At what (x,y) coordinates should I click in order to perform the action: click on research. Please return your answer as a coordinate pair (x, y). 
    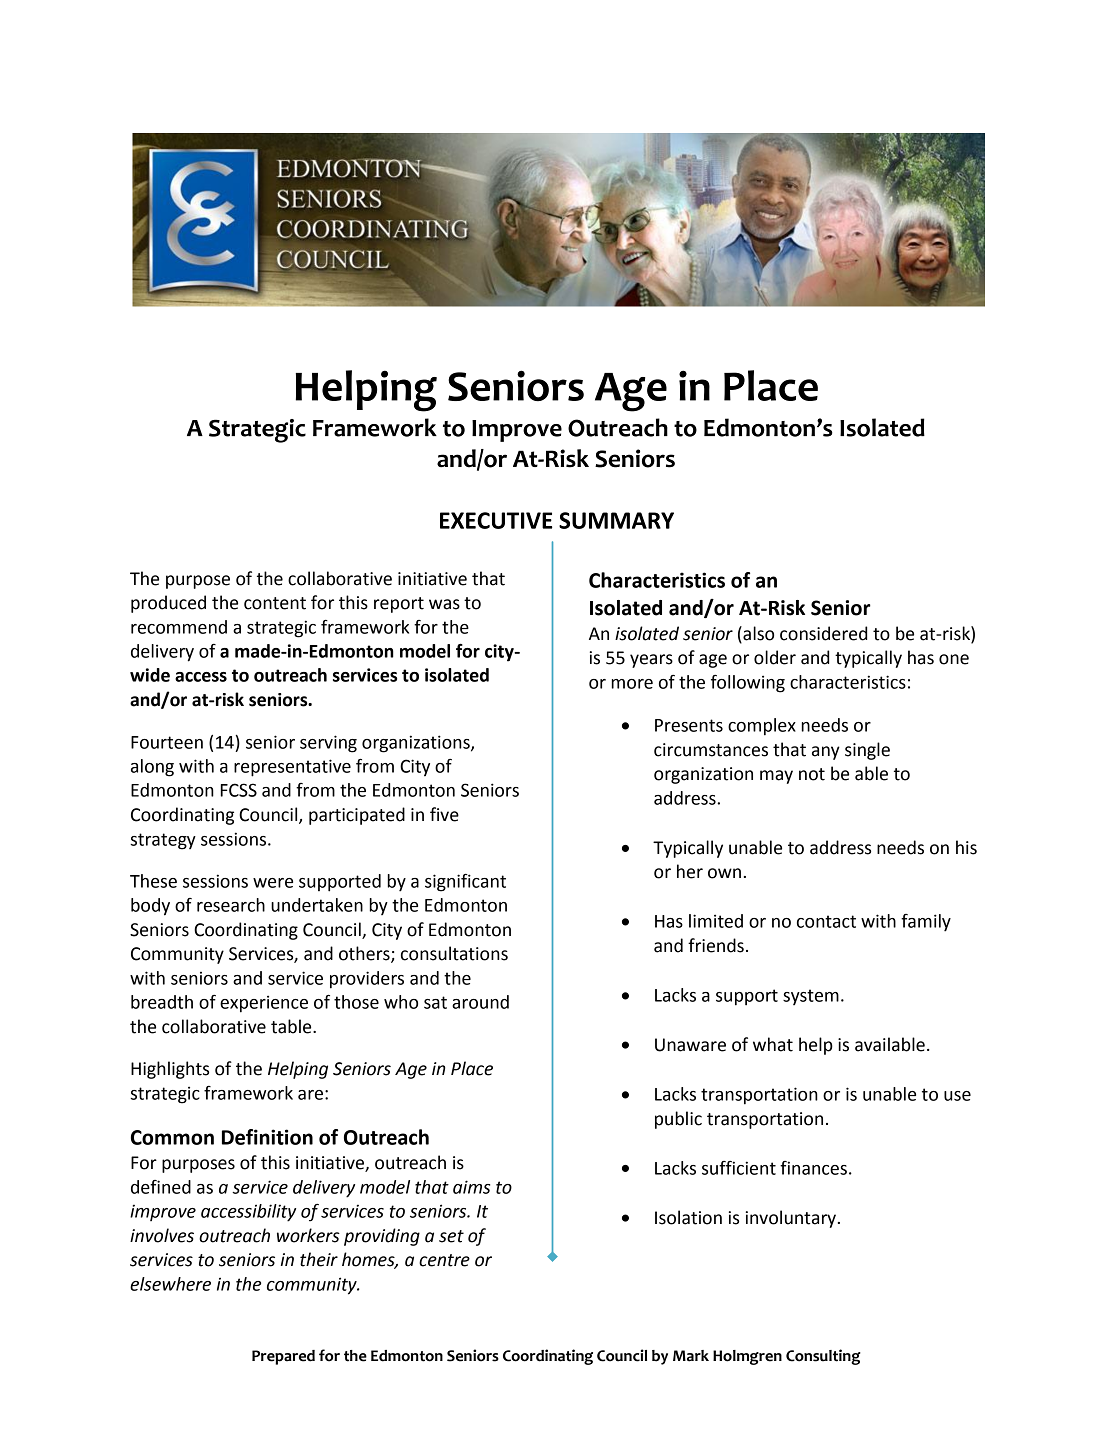
    Looking at the image, I should click on (231, 905).
